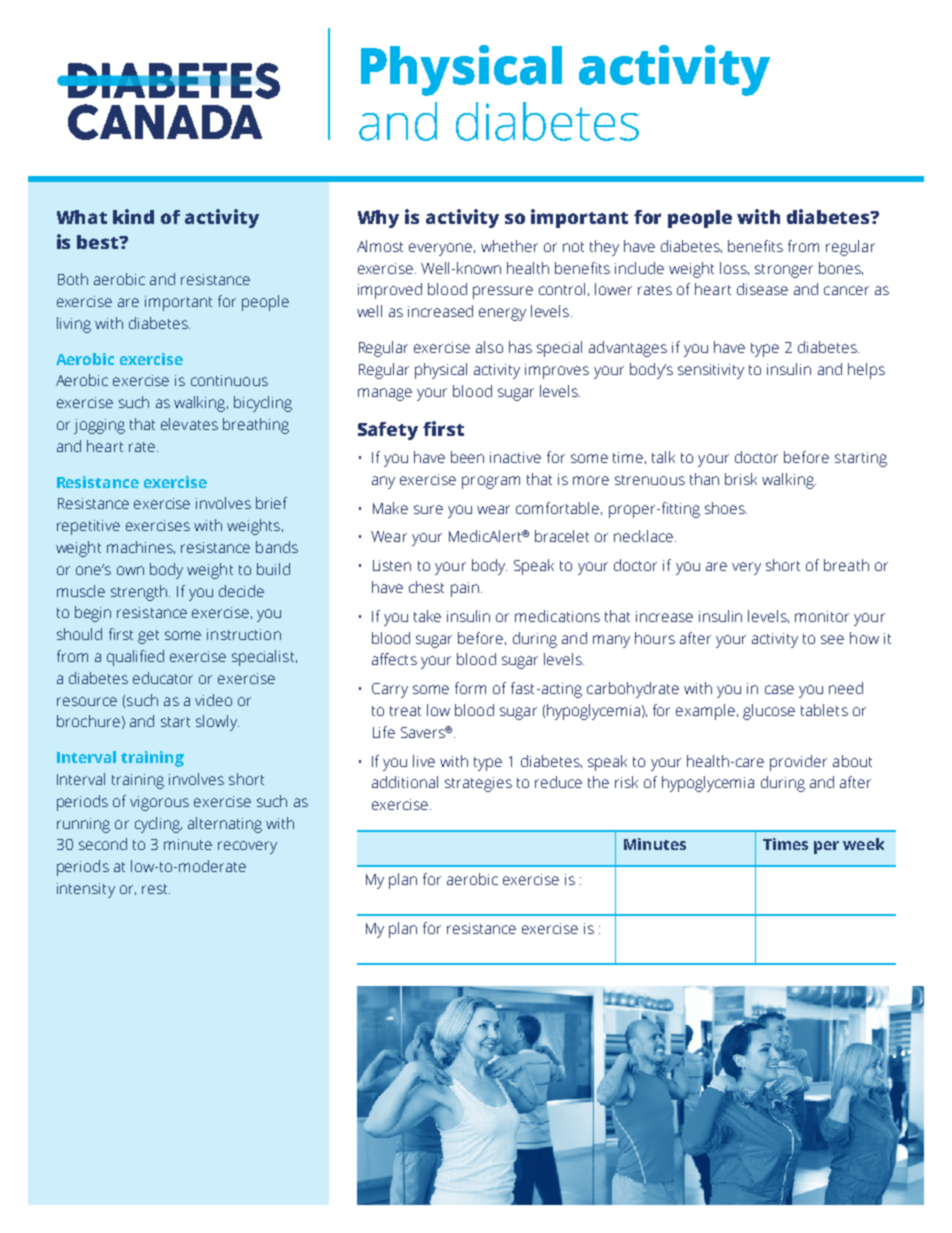 This screenshot has height=1233, width=952. What do you see at coordinates (779, 689) in the screenshot?
I see `case` at bounding box center [779, 689].
